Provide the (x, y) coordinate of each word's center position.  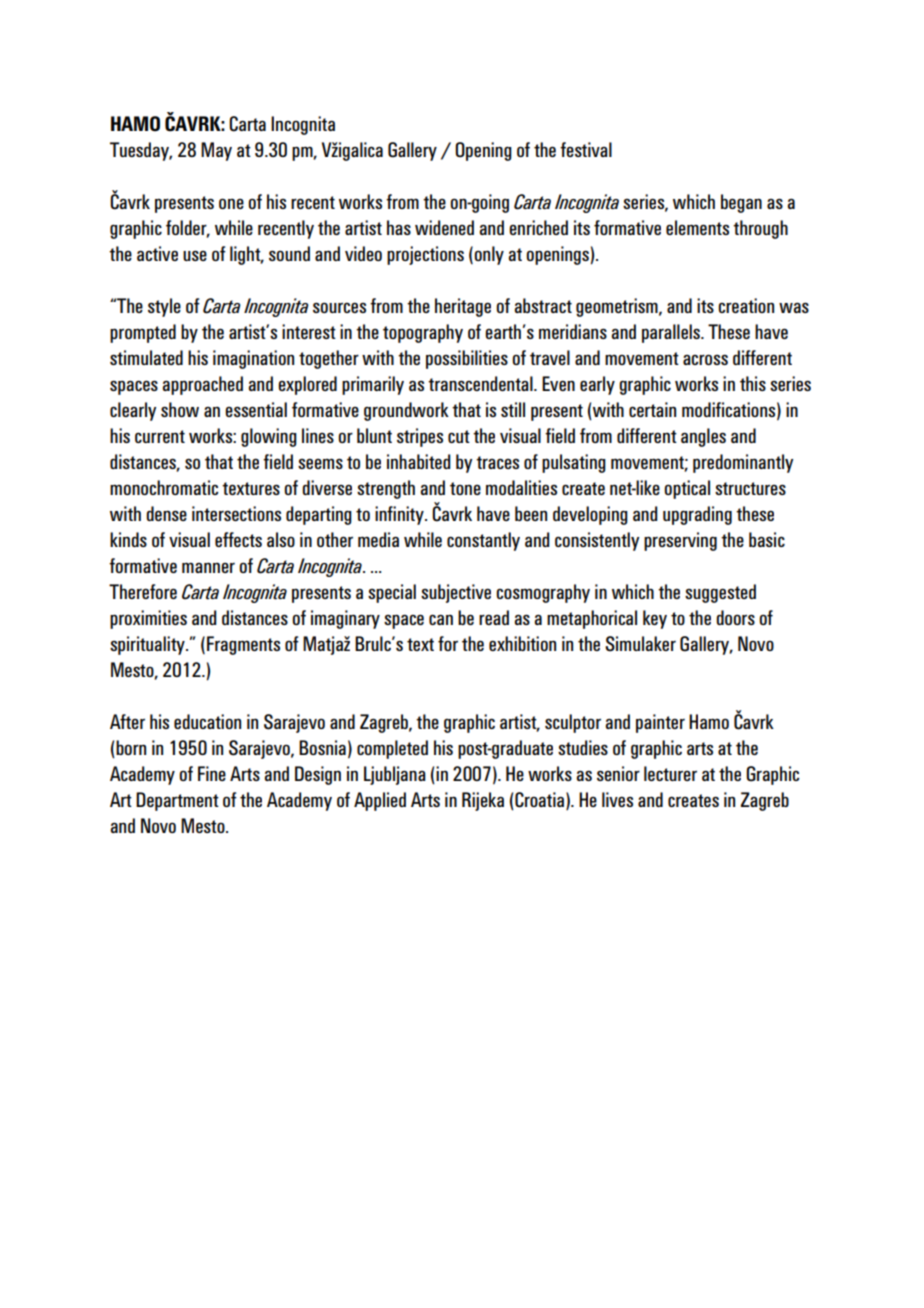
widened (444, 227)
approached (202, 385)
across (705, 359)
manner (208, 567)
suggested (720, 593)
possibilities (467, 359)
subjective (456, 593)
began (741, 203)
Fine (212, 773)
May (216, 151)
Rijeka (483, 801)
